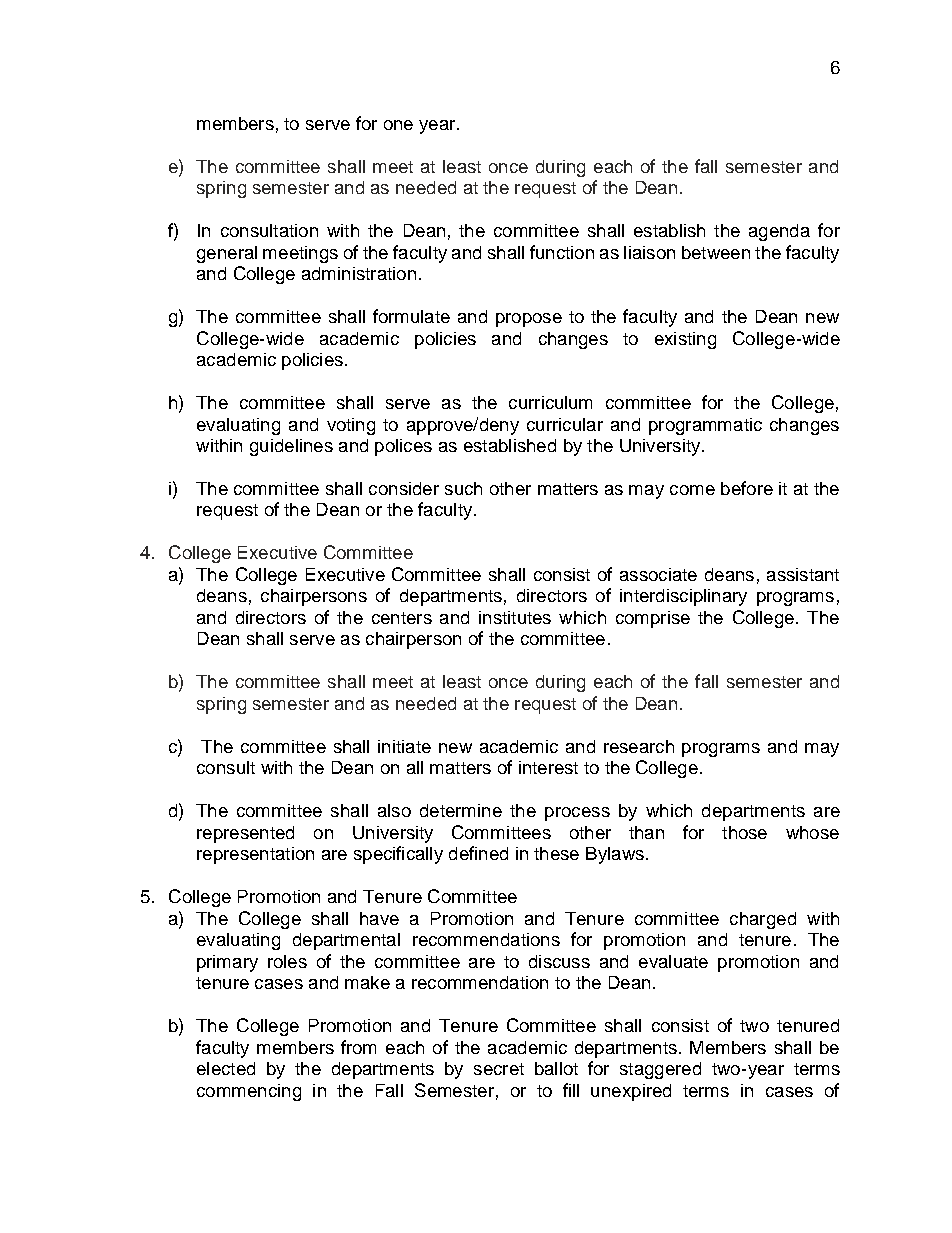 The width and height of the image is (952, 1233). I want to click on voting, so click(351, 426).
